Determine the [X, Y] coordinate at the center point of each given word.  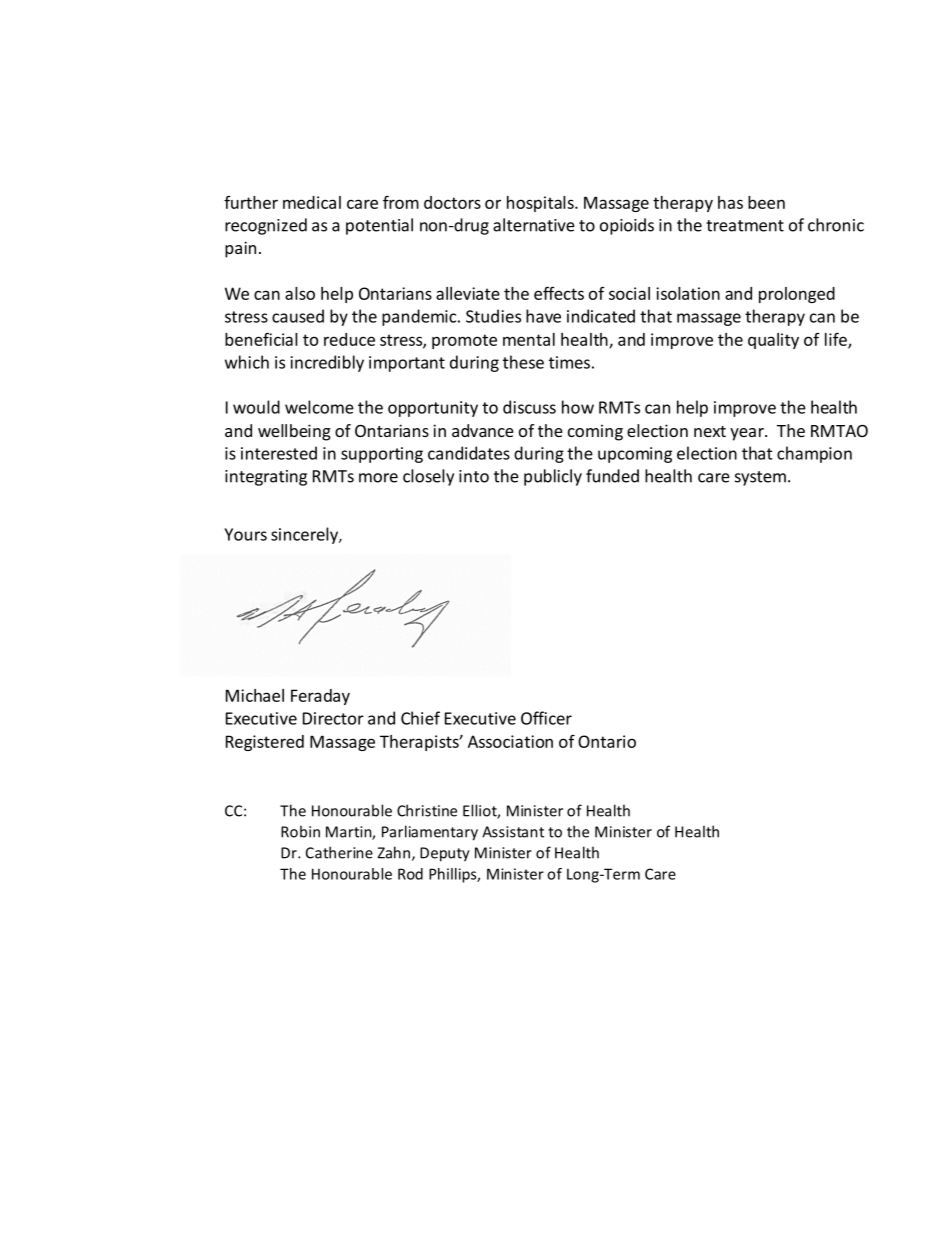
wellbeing [294, 432]
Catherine [339, 852]
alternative [534, 225]
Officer [546, 718]
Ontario [607, 741]
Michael [255, 695]
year [748, 434]
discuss [529, 407]
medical [312, 202]
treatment [745, 226]
